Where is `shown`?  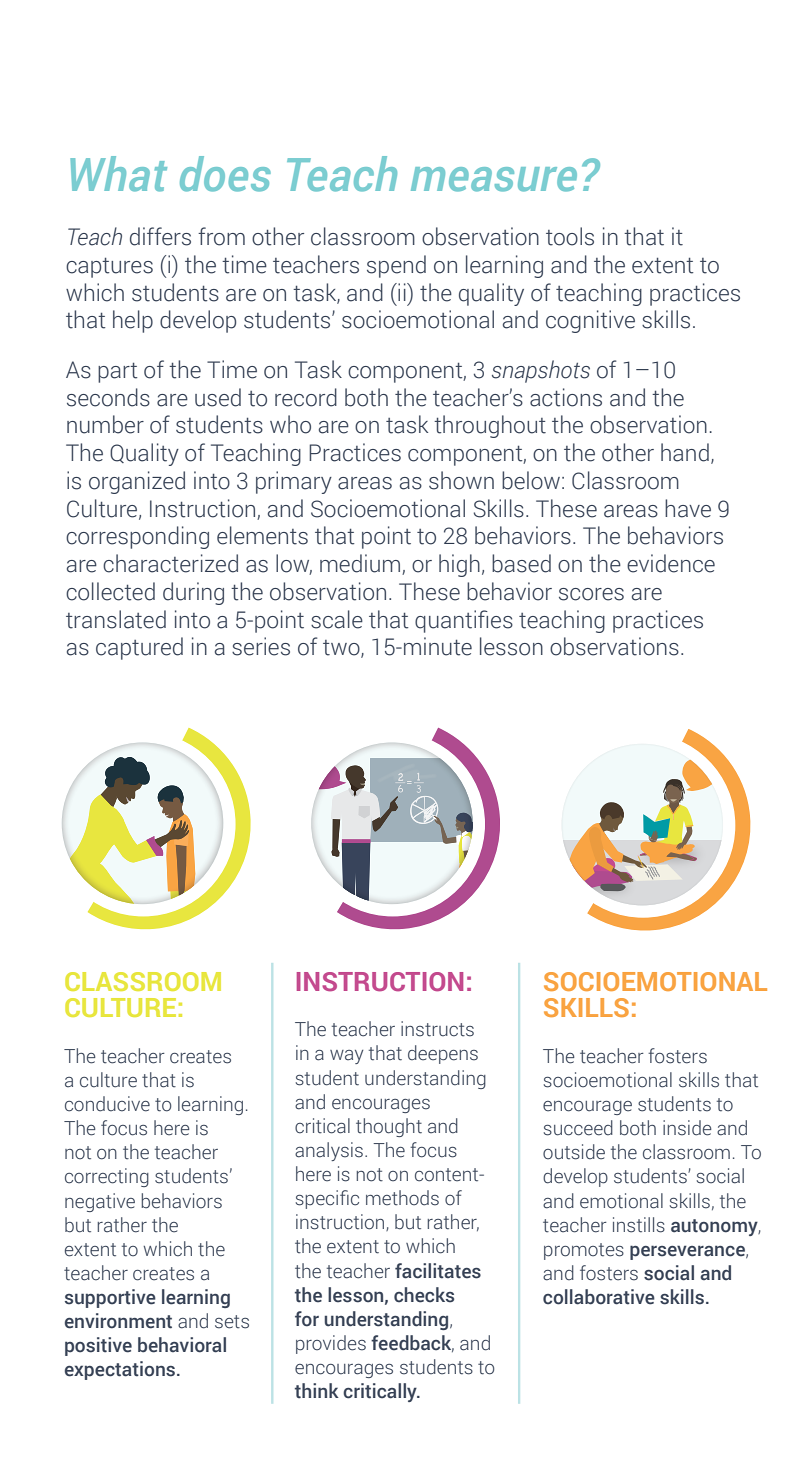 shown is located at coordinates (461, 480).
